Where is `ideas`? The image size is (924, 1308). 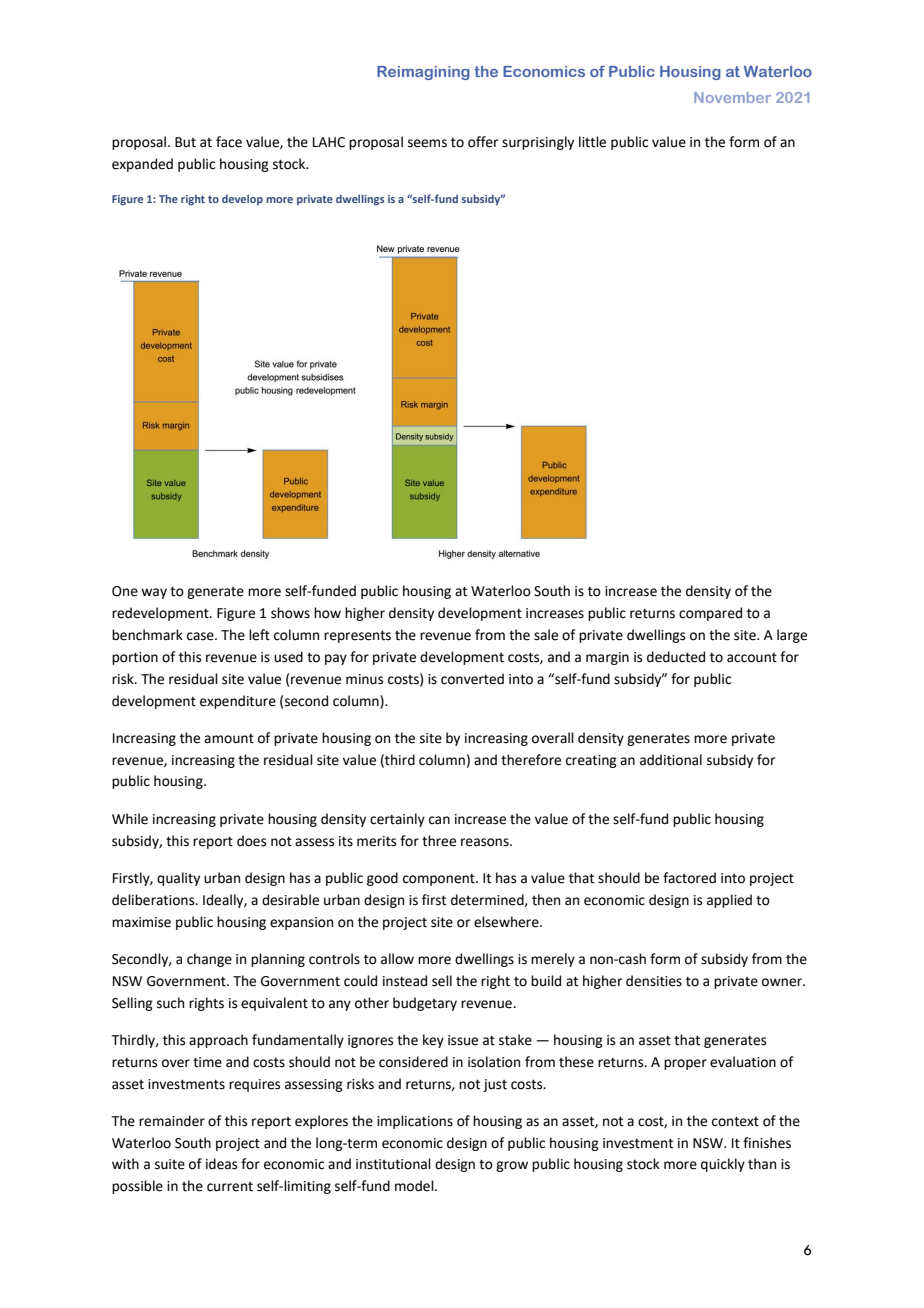 ideas is located at coordinates (221, 1164).
